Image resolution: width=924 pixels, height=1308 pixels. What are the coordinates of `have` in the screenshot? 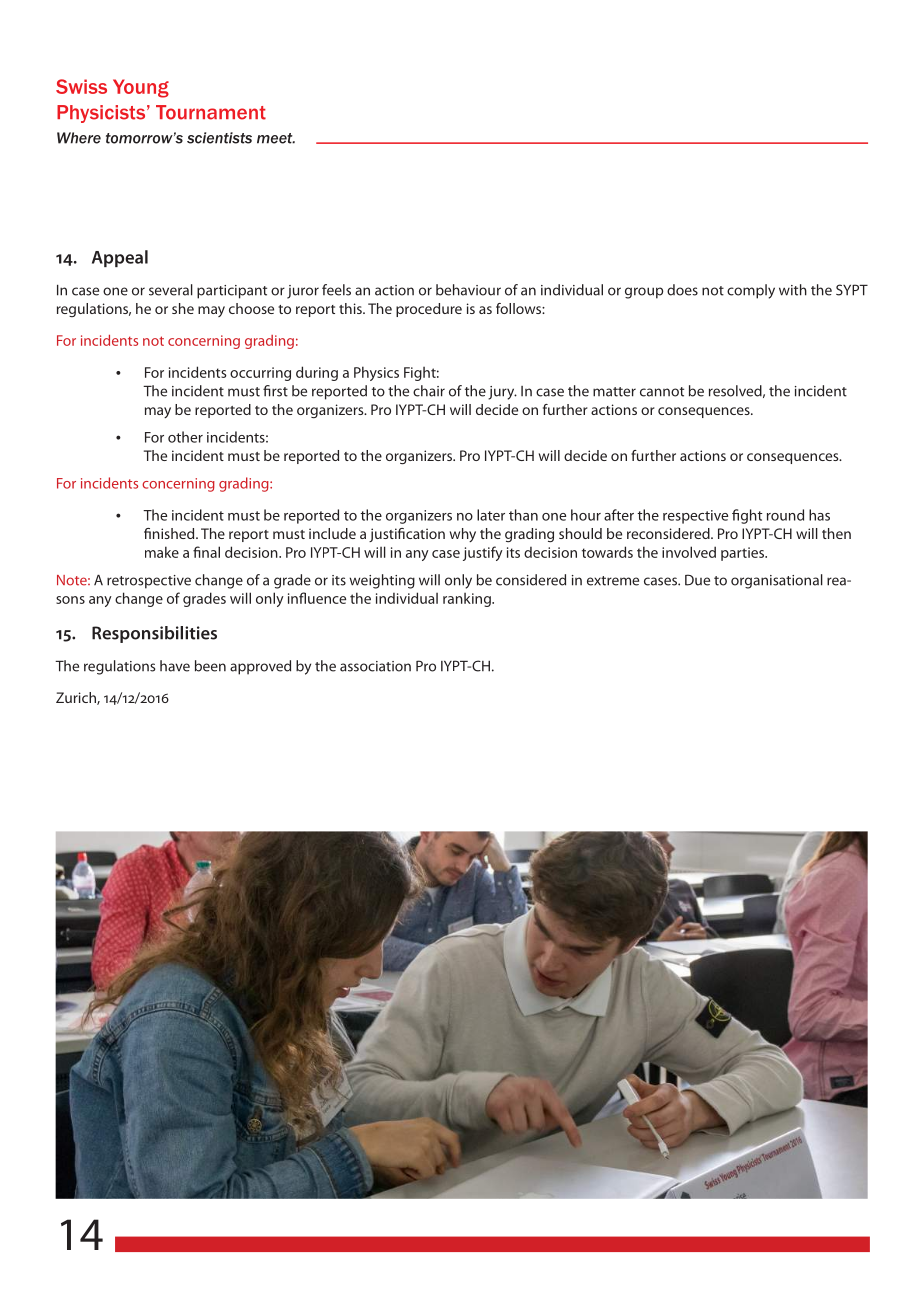 It's located at (175, 666).
